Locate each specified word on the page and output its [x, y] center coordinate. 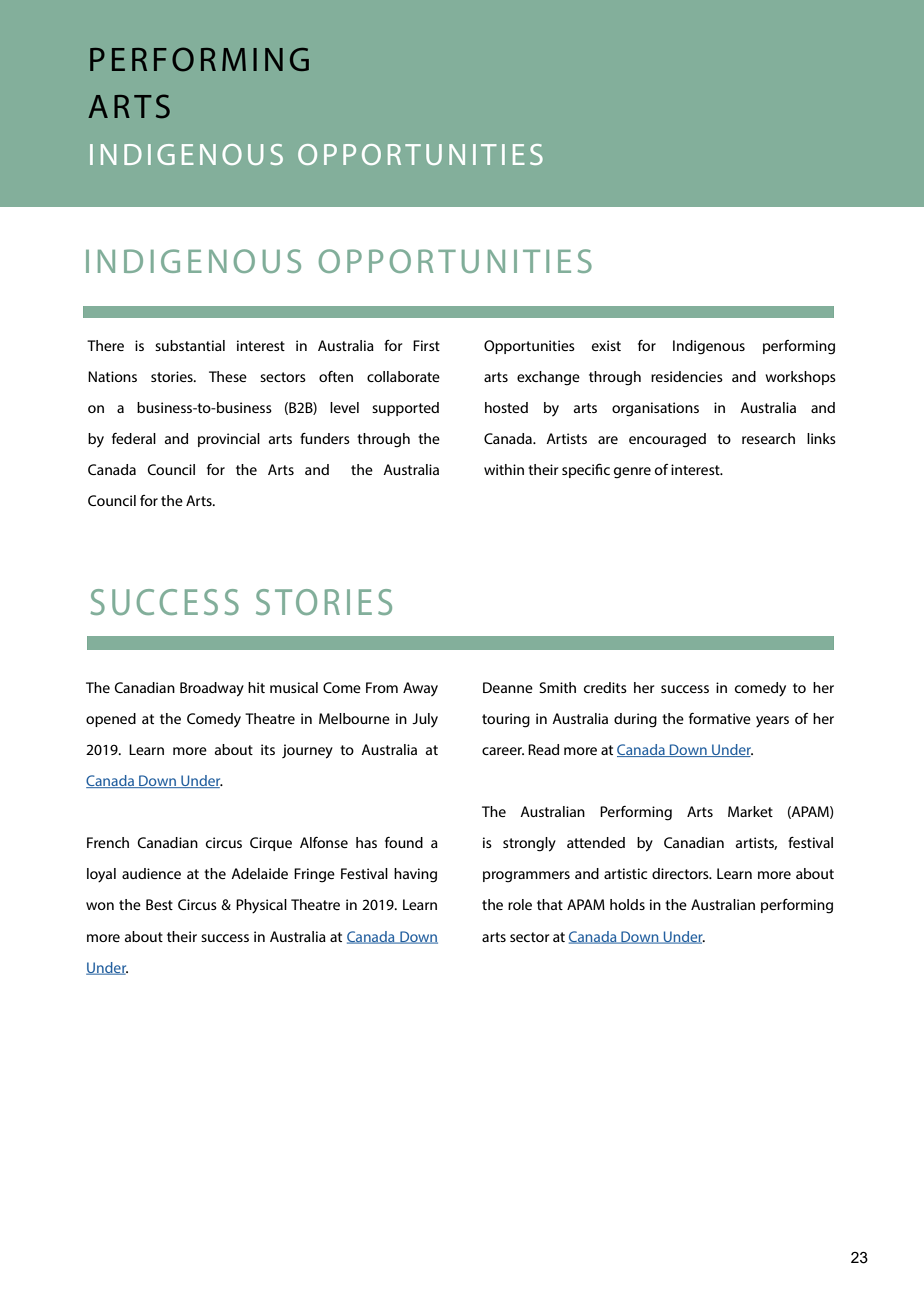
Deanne [508, 687]
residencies [687, 376]
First [426, 345]
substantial [190, 345]
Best [159, 904]
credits [605, 687]
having [415, 875]
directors [681, 873]
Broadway [212, 689]
